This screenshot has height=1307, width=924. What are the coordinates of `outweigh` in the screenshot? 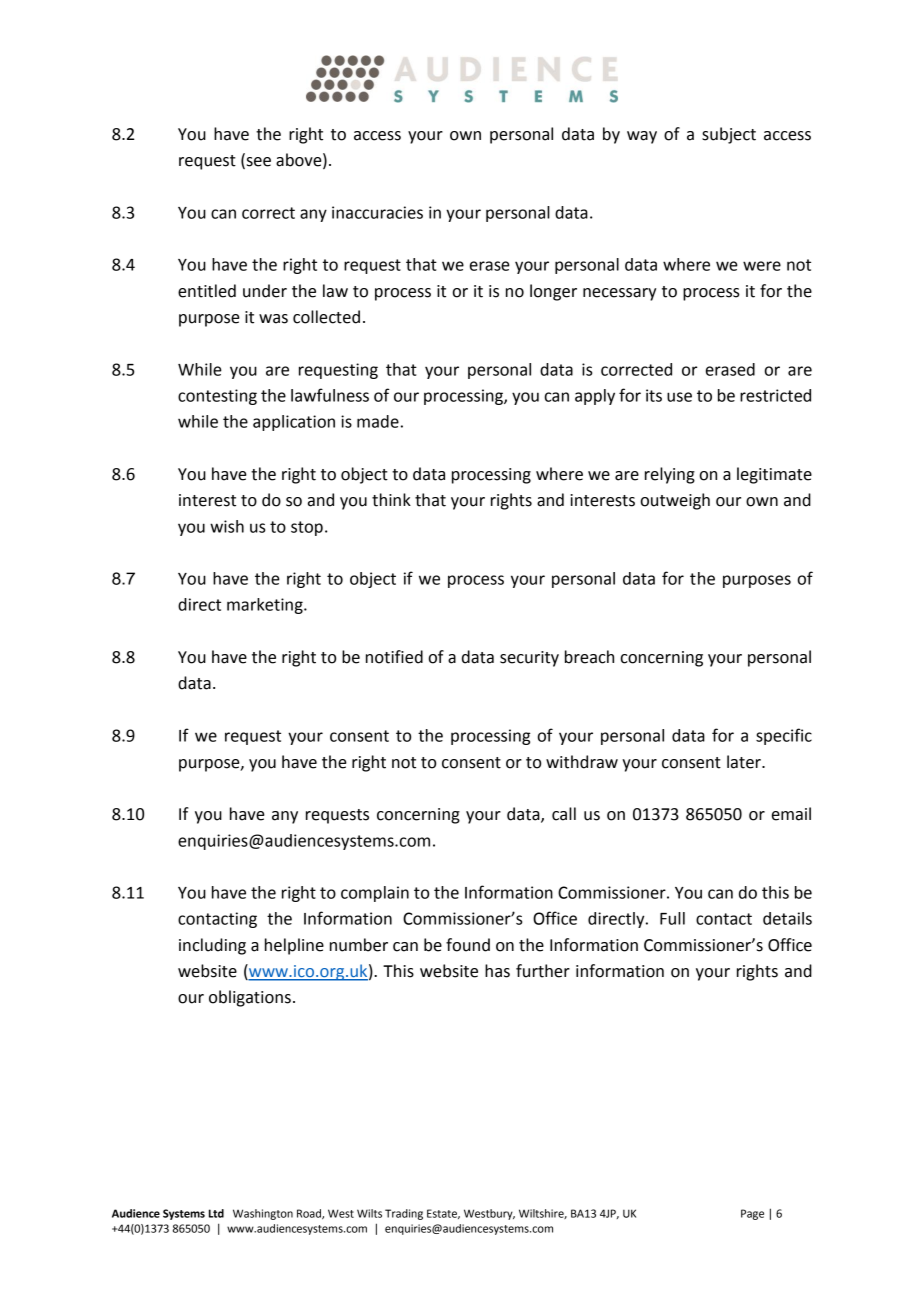 It's located at (675, 501).
